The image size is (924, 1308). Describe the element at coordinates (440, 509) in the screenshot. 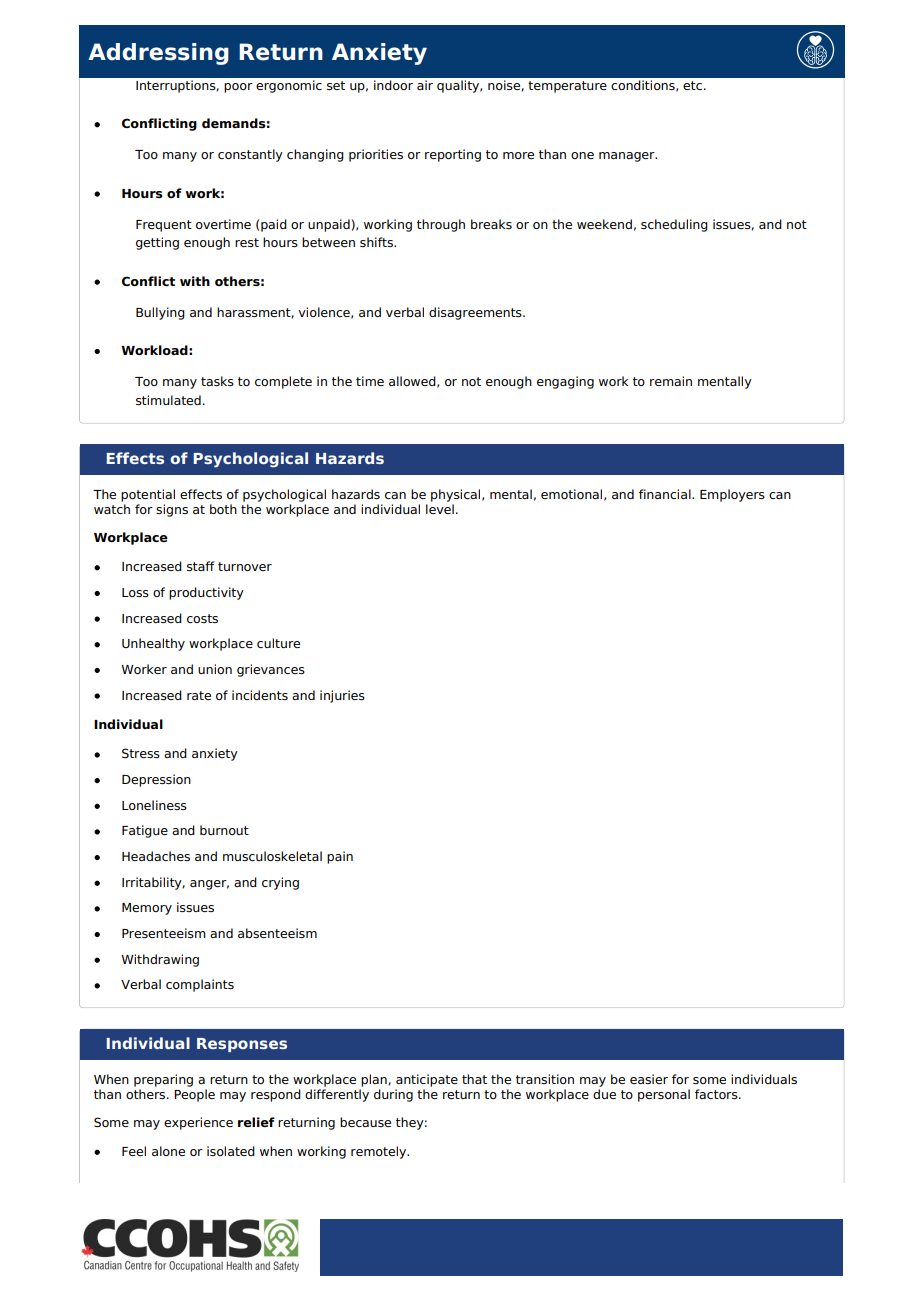

I see `level` at that location.
